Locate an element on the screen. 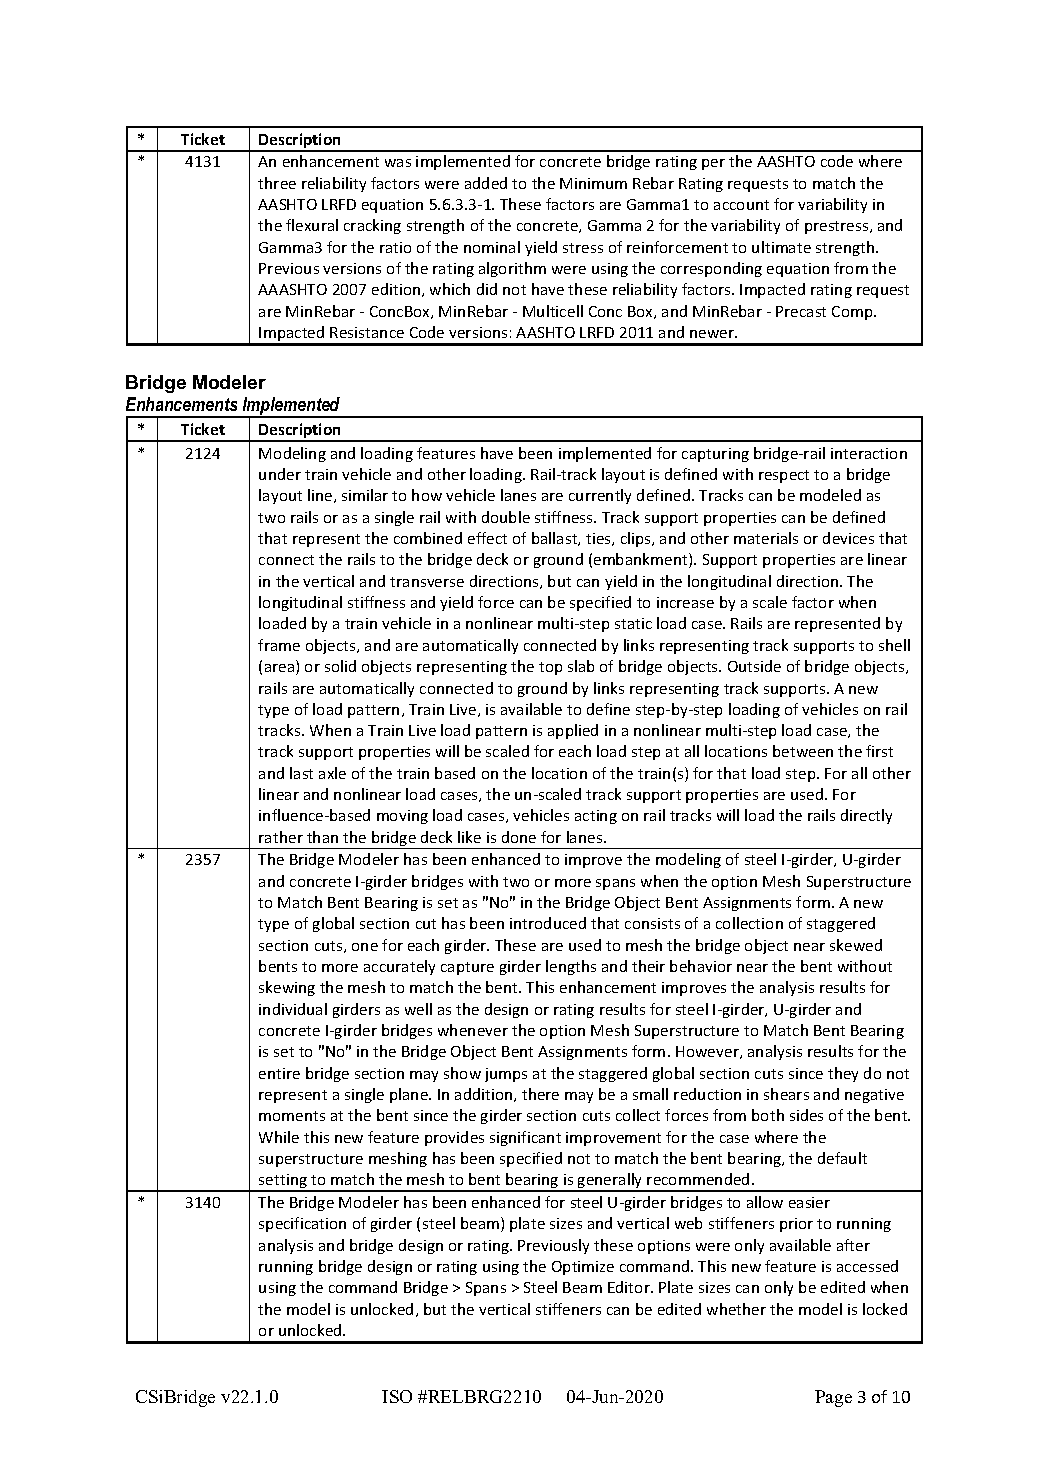  ultimate is located at coordinates (781, 247).
